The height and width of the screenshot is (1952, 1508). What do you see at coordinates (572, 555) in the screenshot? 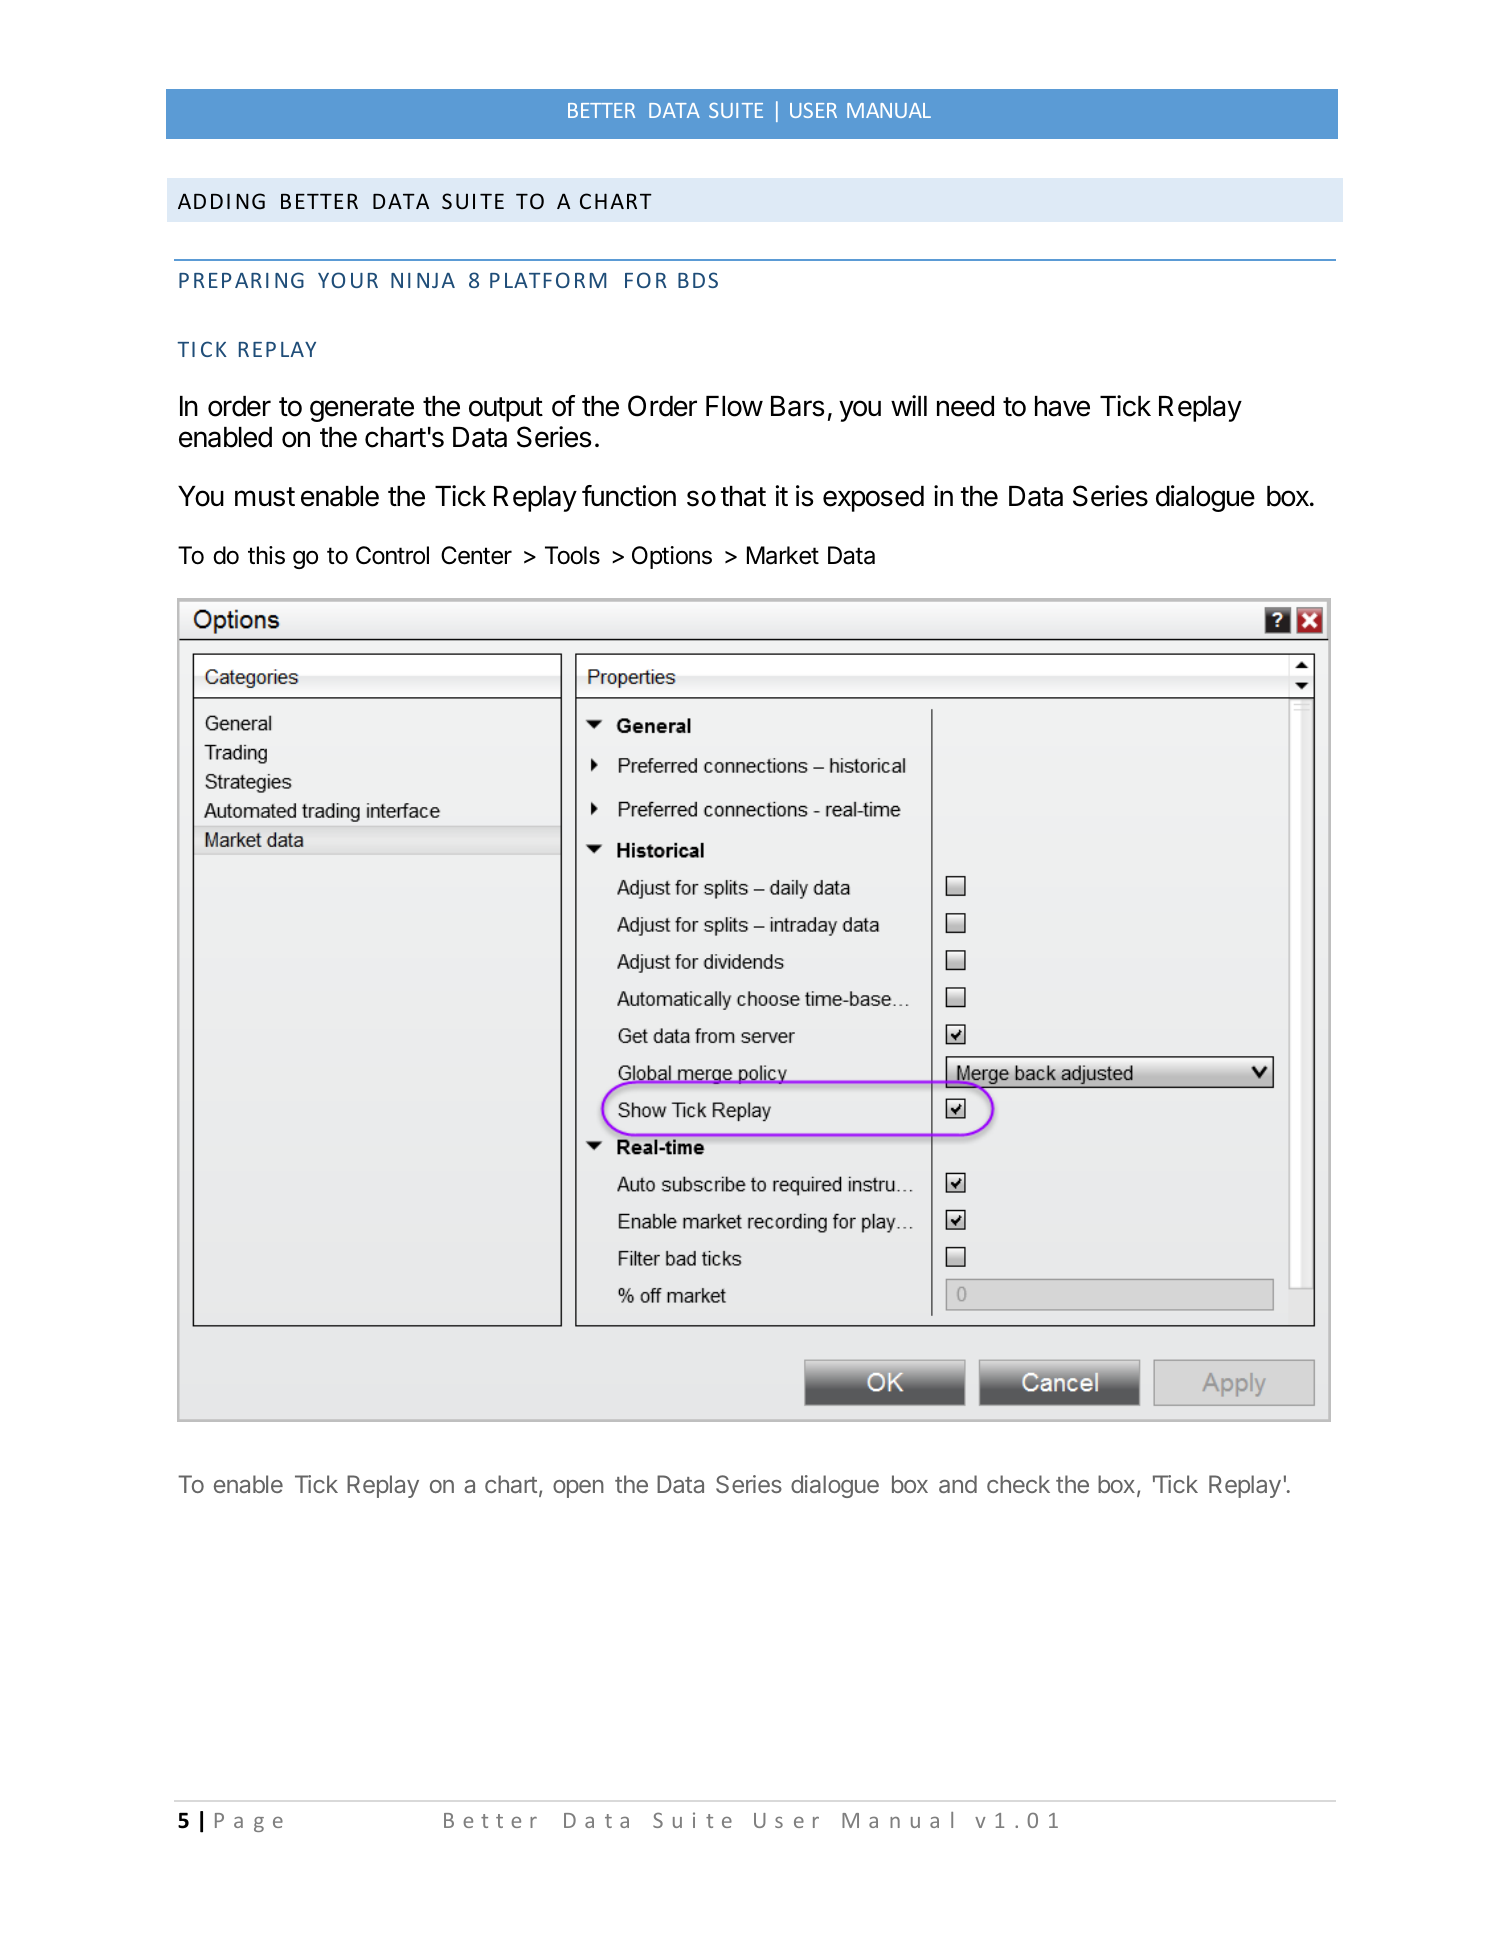
I see `Tools` at bounding box center [572, 555].
